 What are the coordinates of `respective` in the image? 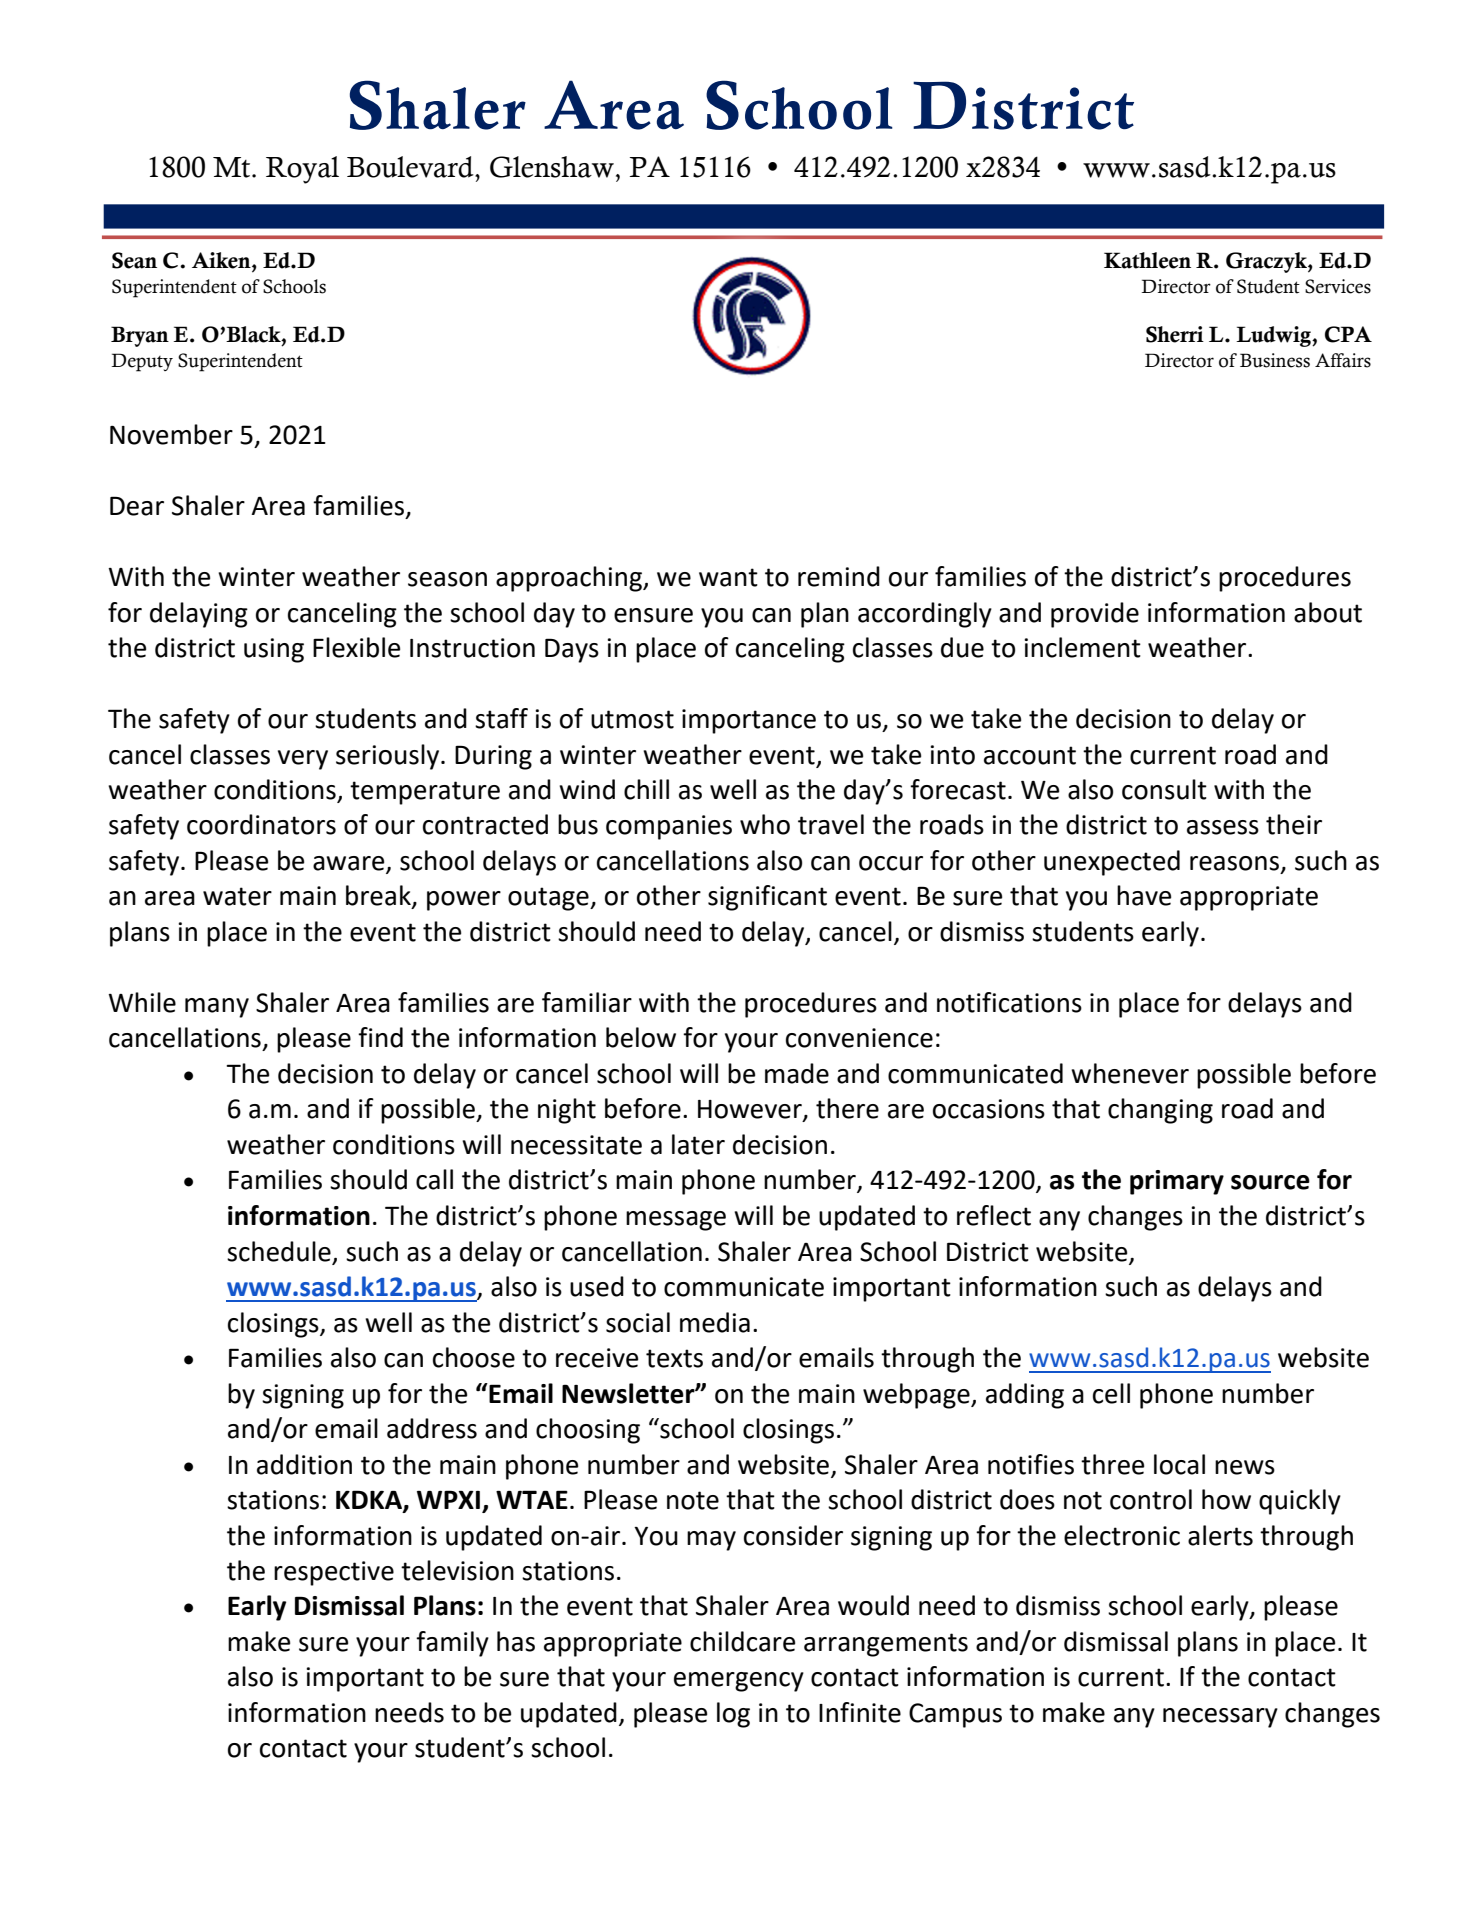 It's located at (334, 1573).
